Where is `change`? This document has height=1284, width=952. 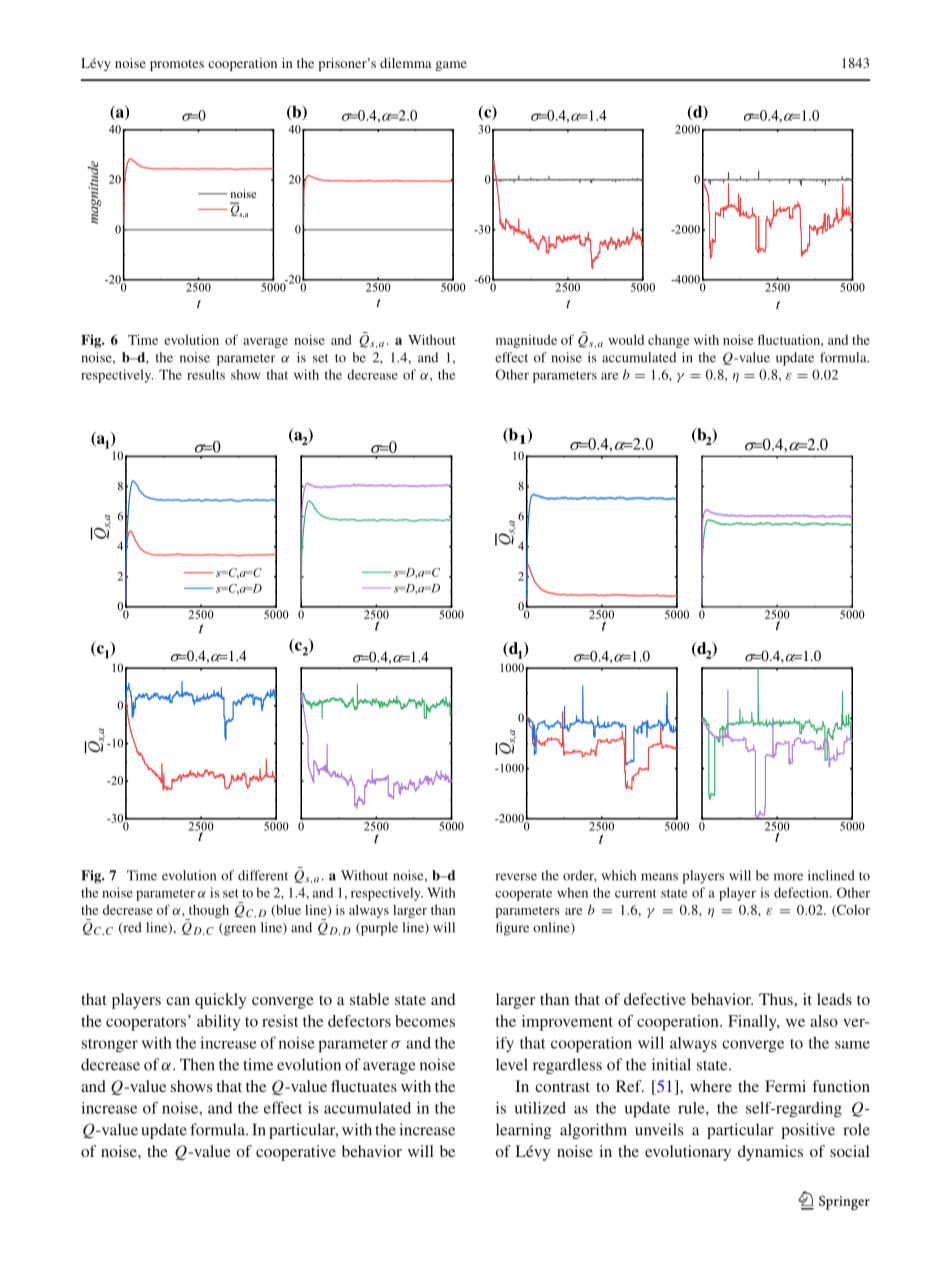
change is located at coordinates (669, 341).
